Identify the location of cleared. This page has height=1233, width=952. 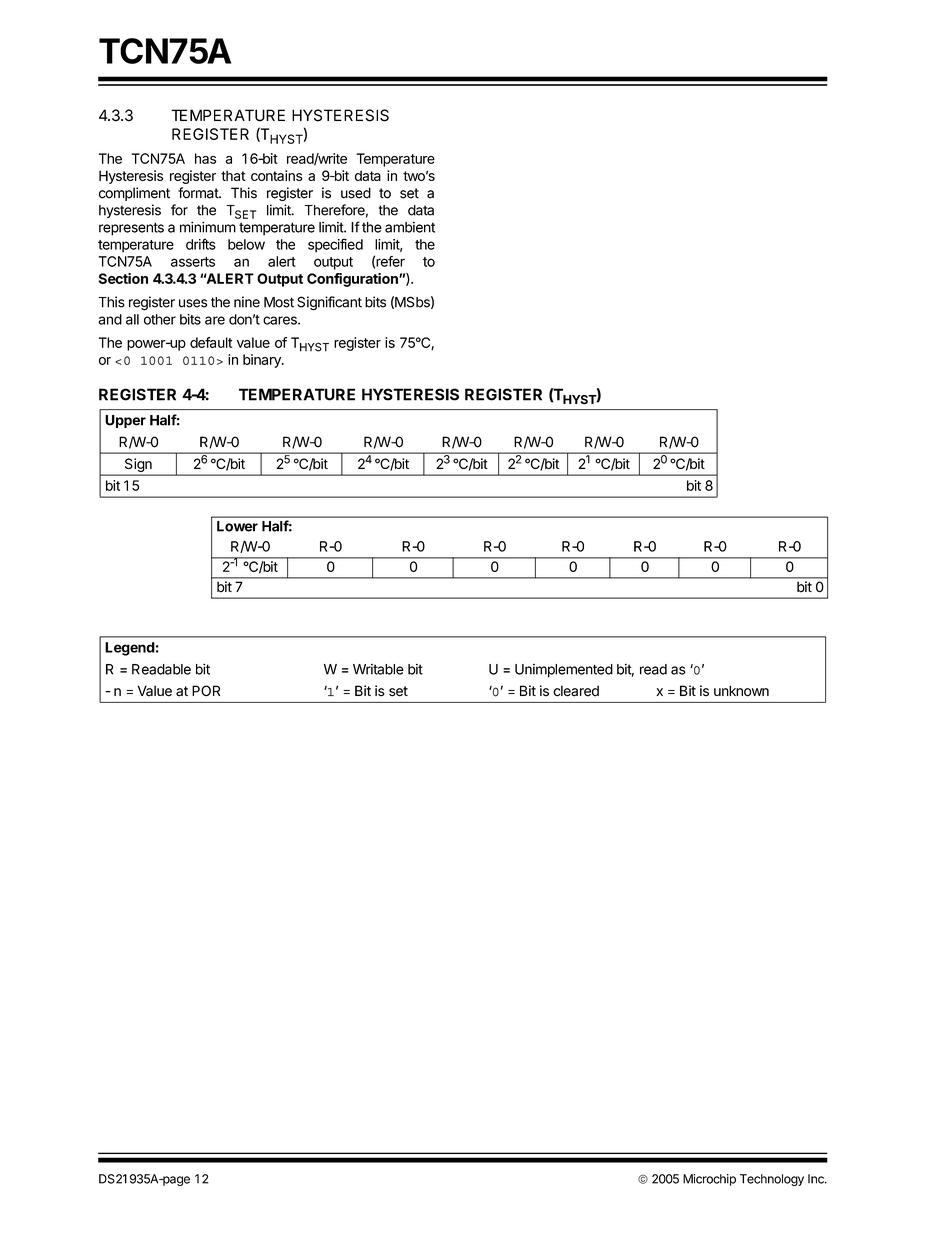
(576, 691).
